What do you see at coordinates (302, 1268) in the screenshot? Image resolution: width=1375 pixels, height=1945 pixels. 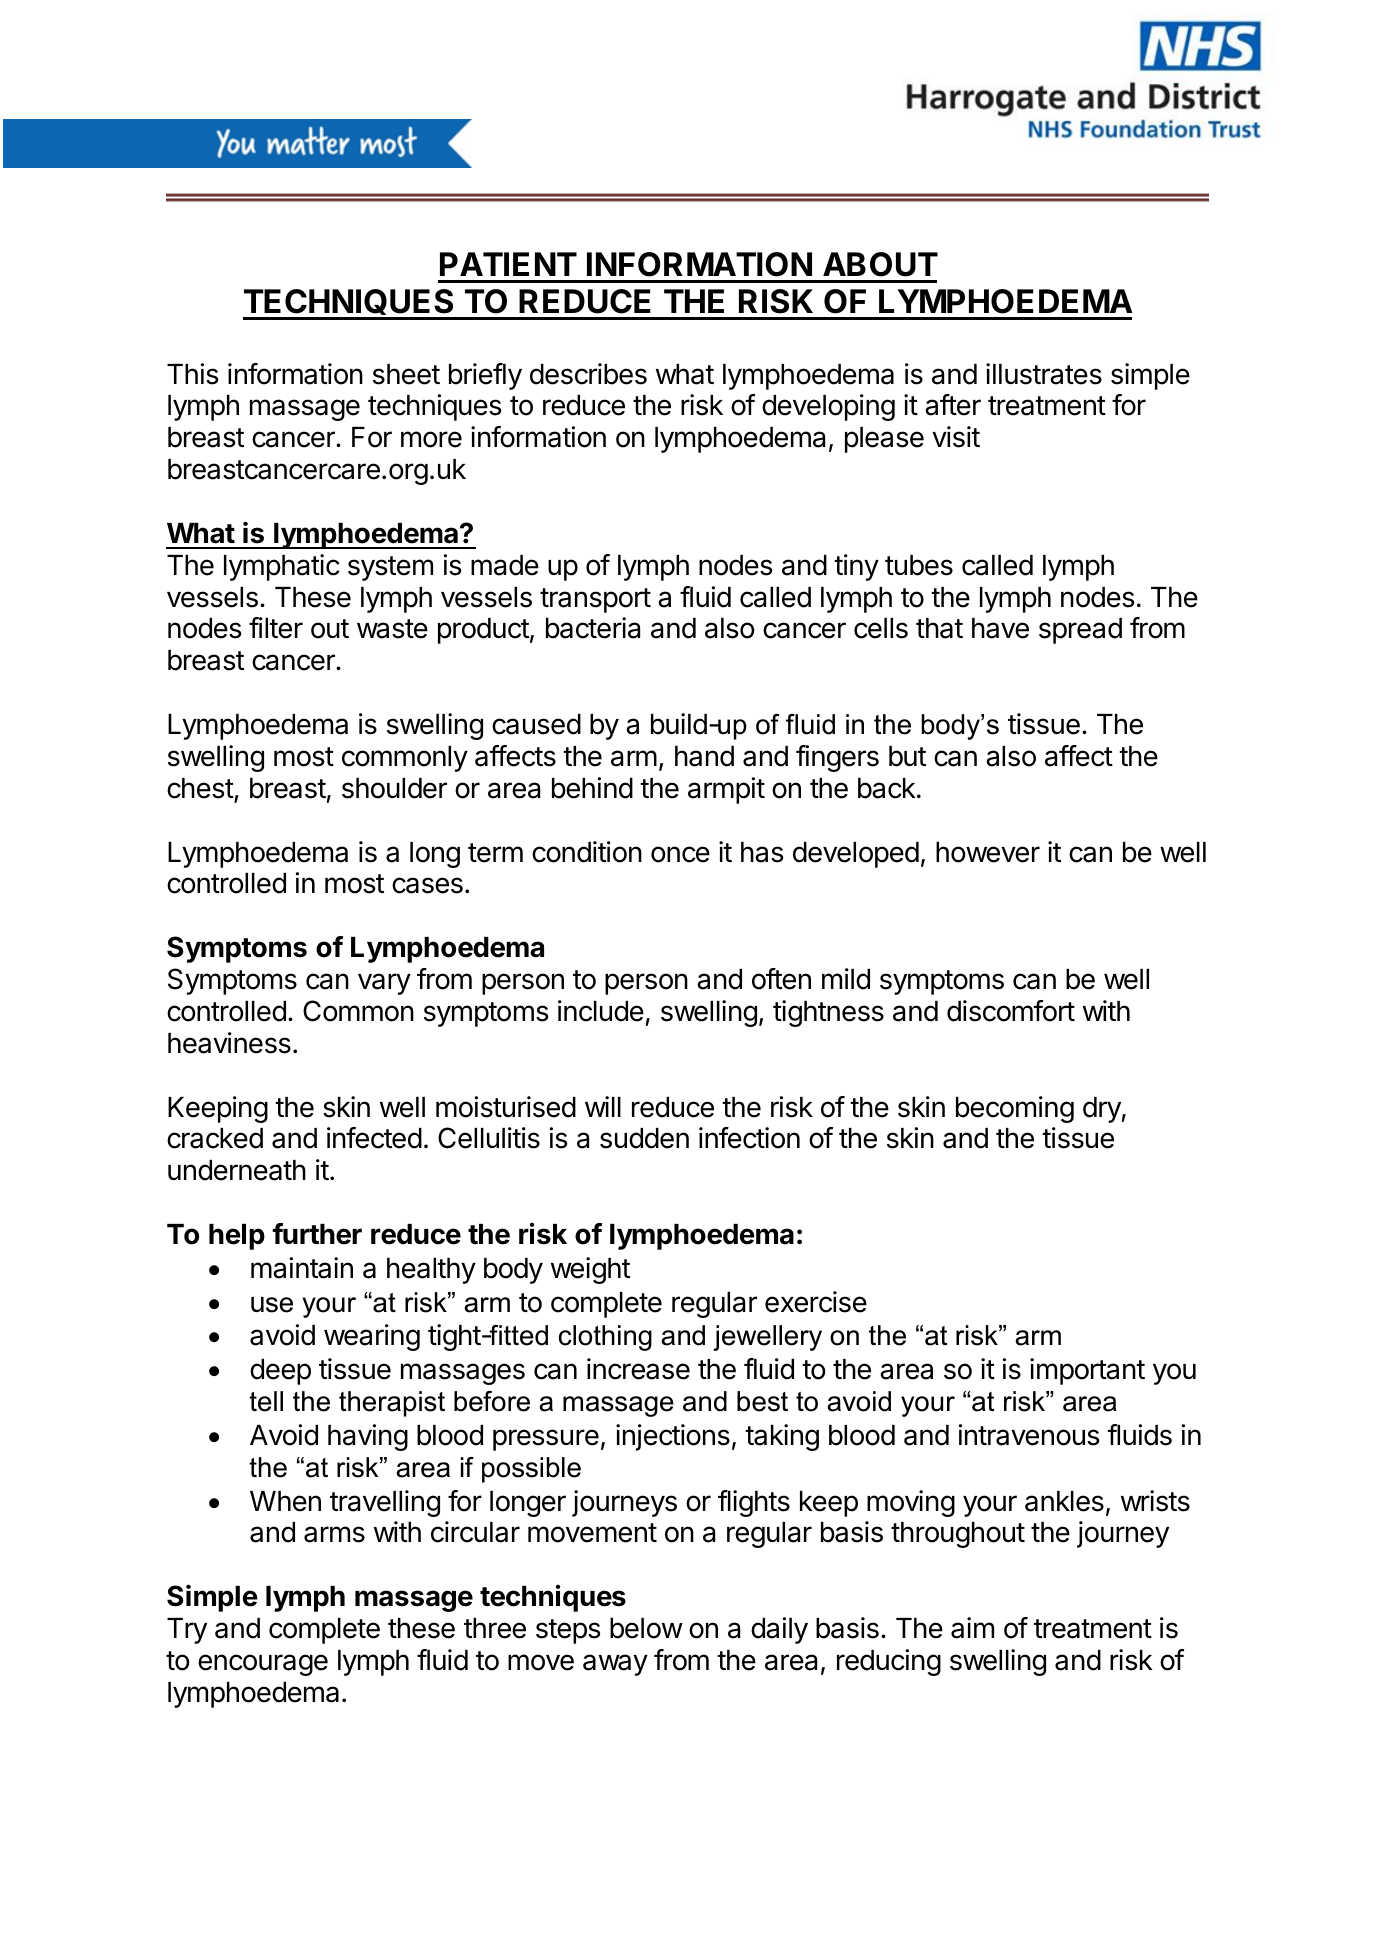 I see `maintain` at bounding box center [302, 1268].
